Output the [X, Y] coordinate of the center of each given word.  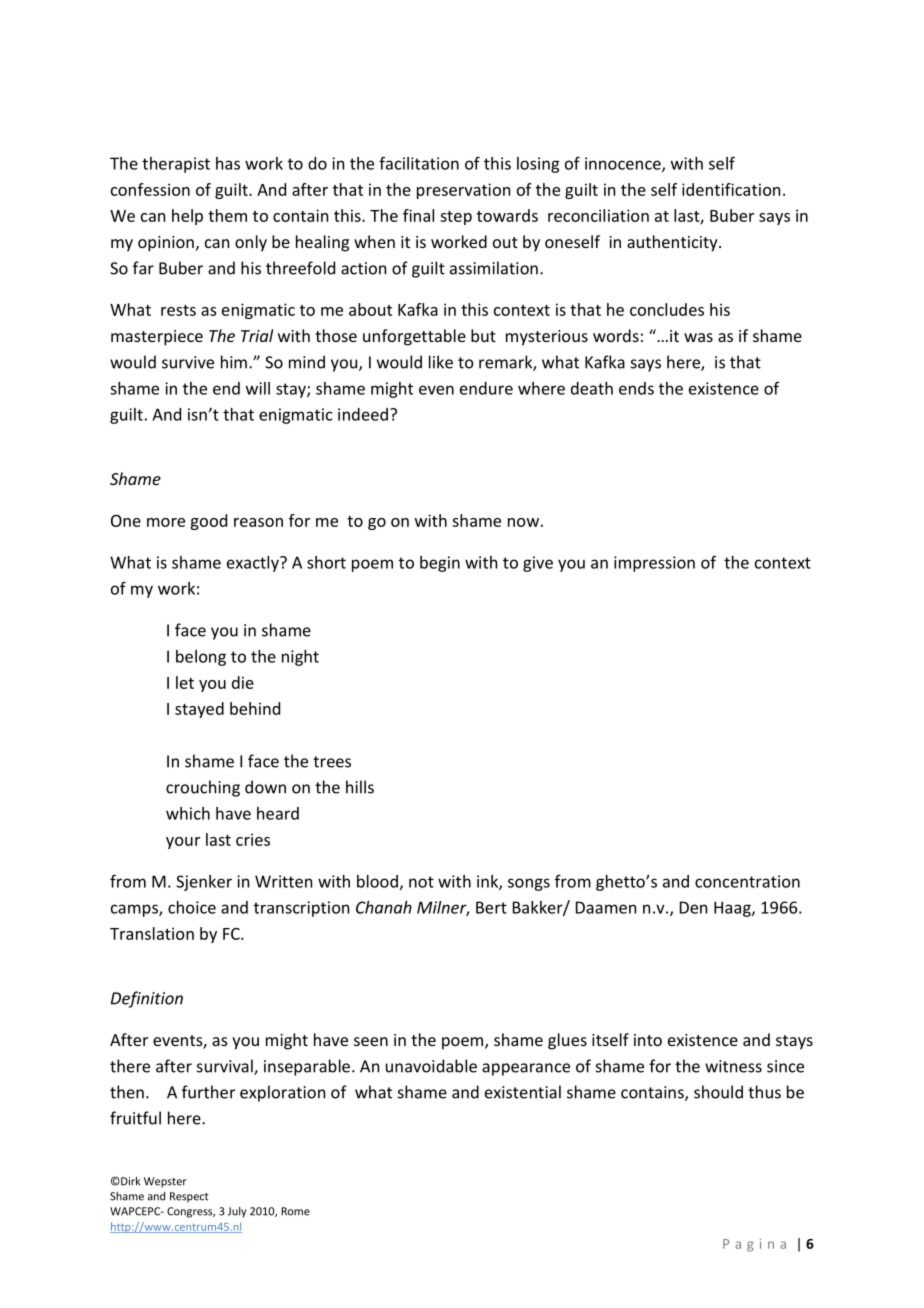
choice [192, 907]
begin [440, 564]
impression [654, 564]
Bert [491, 907]
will [258, 388]
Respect [189, 1197]
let [185, 682]
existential [523, 1092]
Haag [733, 909]
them [227, 215]
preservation [463, 191]
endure [486, 388]
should [718, 1092]
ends [636, 388]
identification [731, 189]
